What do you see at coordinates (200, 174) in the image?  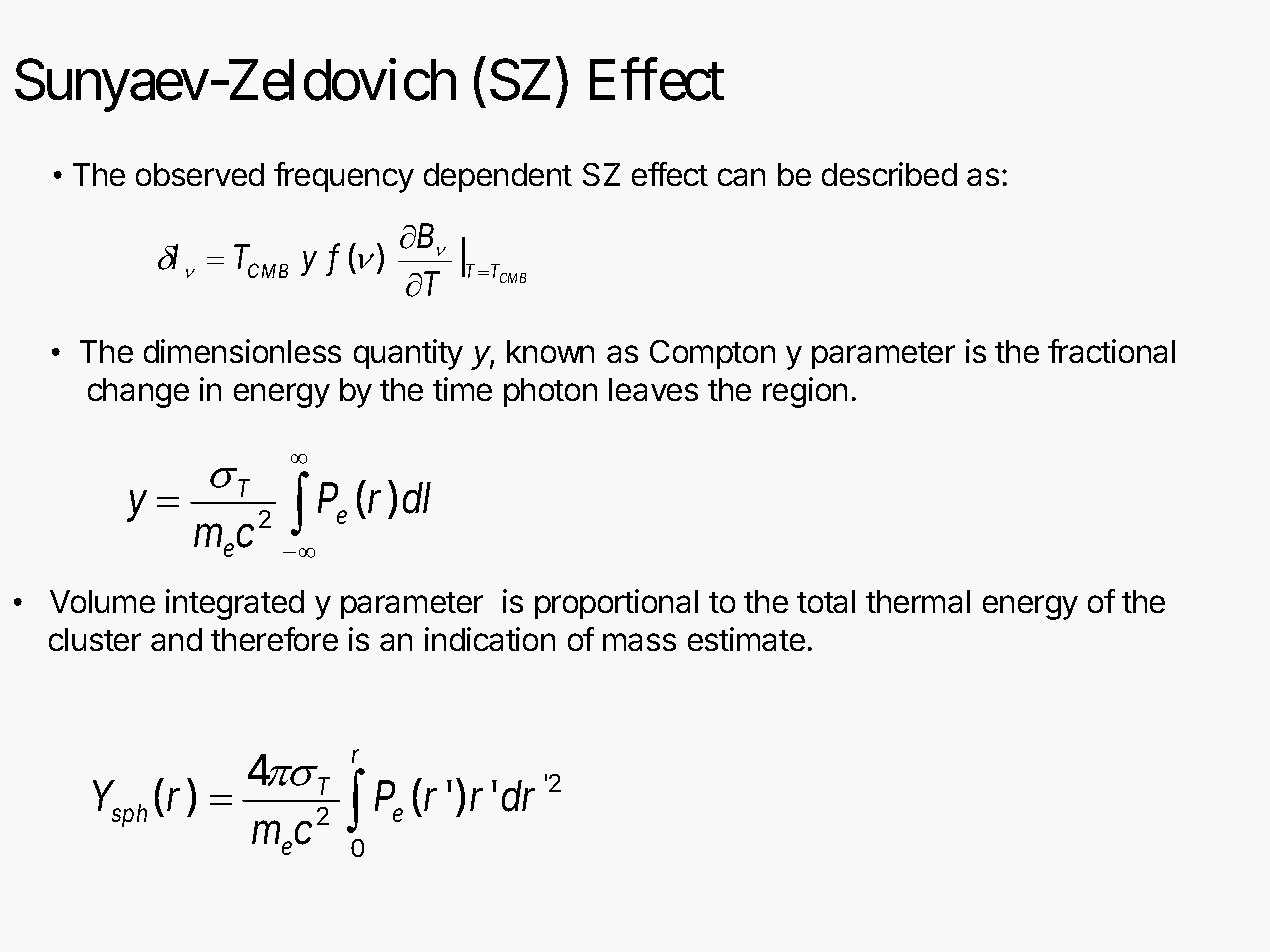 I see `observed` at bounding box center [200, 174].
